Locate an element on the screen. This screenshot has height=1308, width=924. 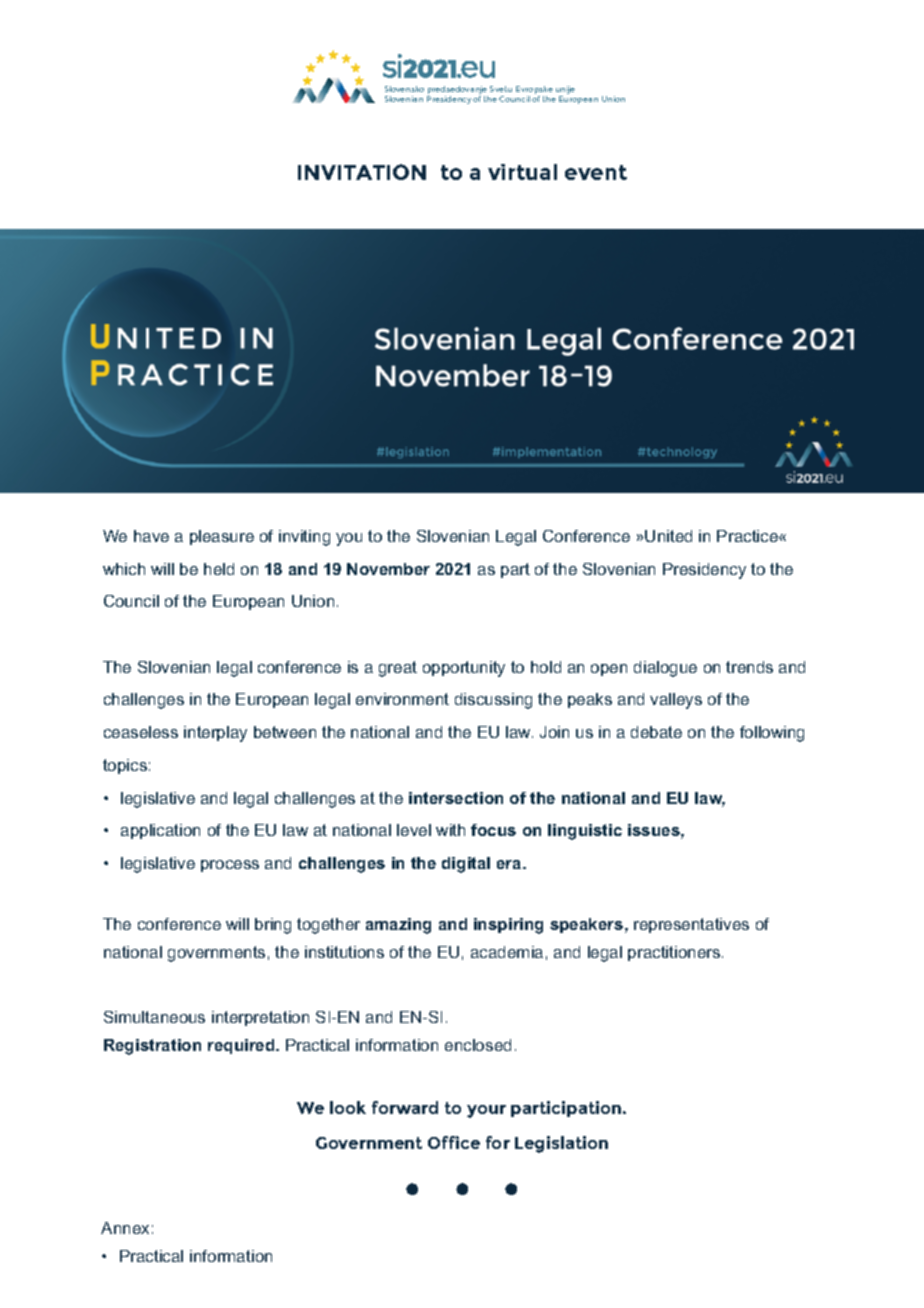
virtual is located at coordinates (522, 172).
